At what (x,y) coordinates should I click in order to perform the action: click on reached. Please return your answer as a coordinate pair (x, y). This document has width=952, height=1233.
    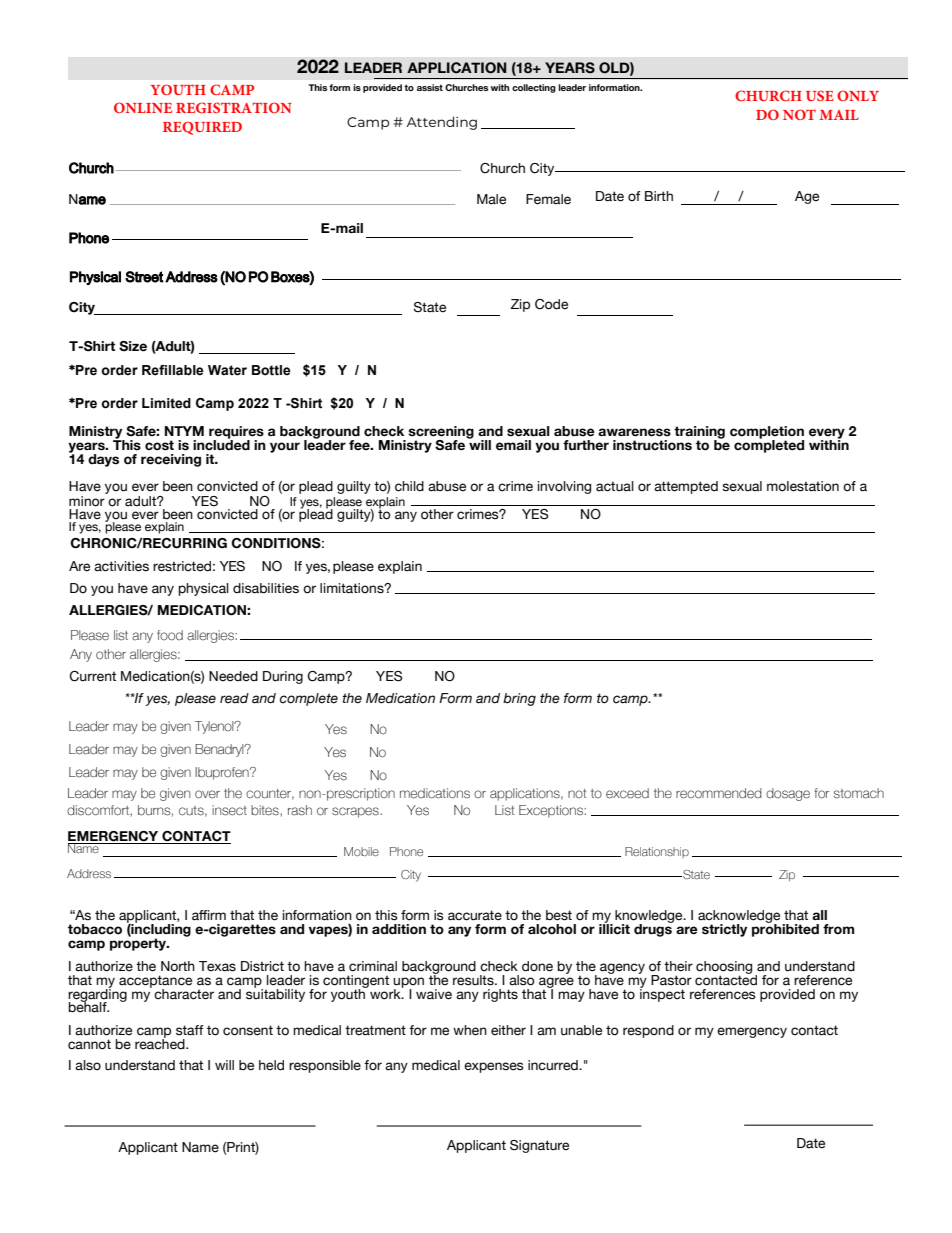
    Looking at the image, I should click on (161, 1043).
